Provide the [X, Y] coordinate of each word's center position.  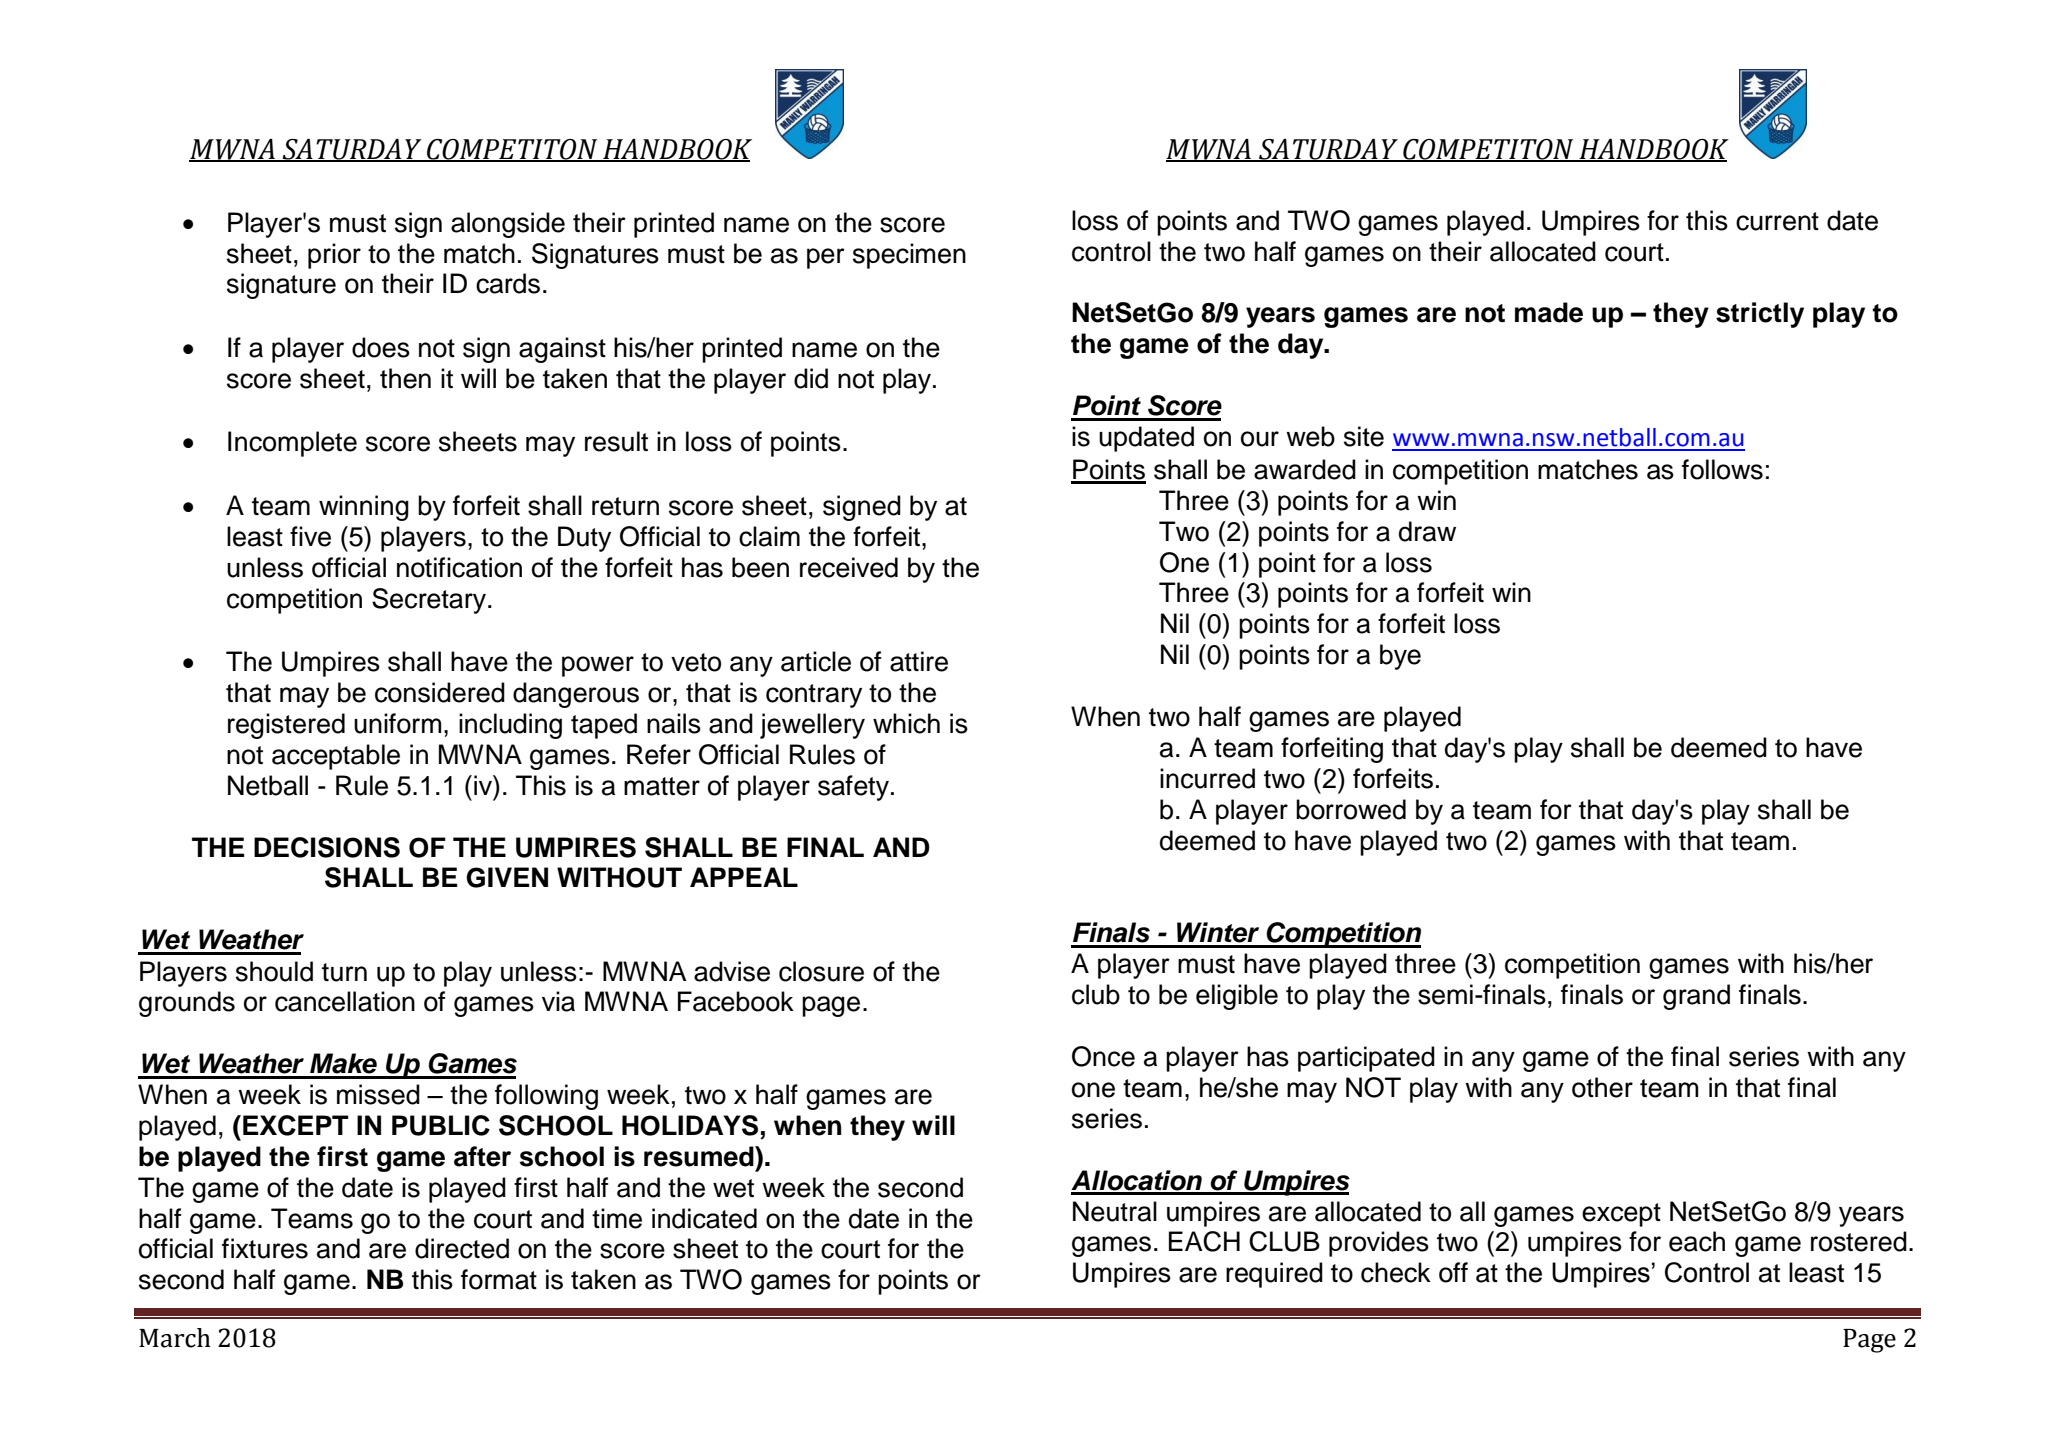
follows [1722, 469]
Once [1103, 1056]
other [1602, 1087]
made [1549, 312]
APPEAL [744, 877]
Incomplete [292, 444]
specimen [909, 256]
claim [769, 536]
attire [919, 661]
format [499, 1279]
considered [440, 692]
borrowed [1351, 809]
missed [378, 1094]
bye [1400, 657]
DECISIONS [327, 847]
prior [334, 256]
